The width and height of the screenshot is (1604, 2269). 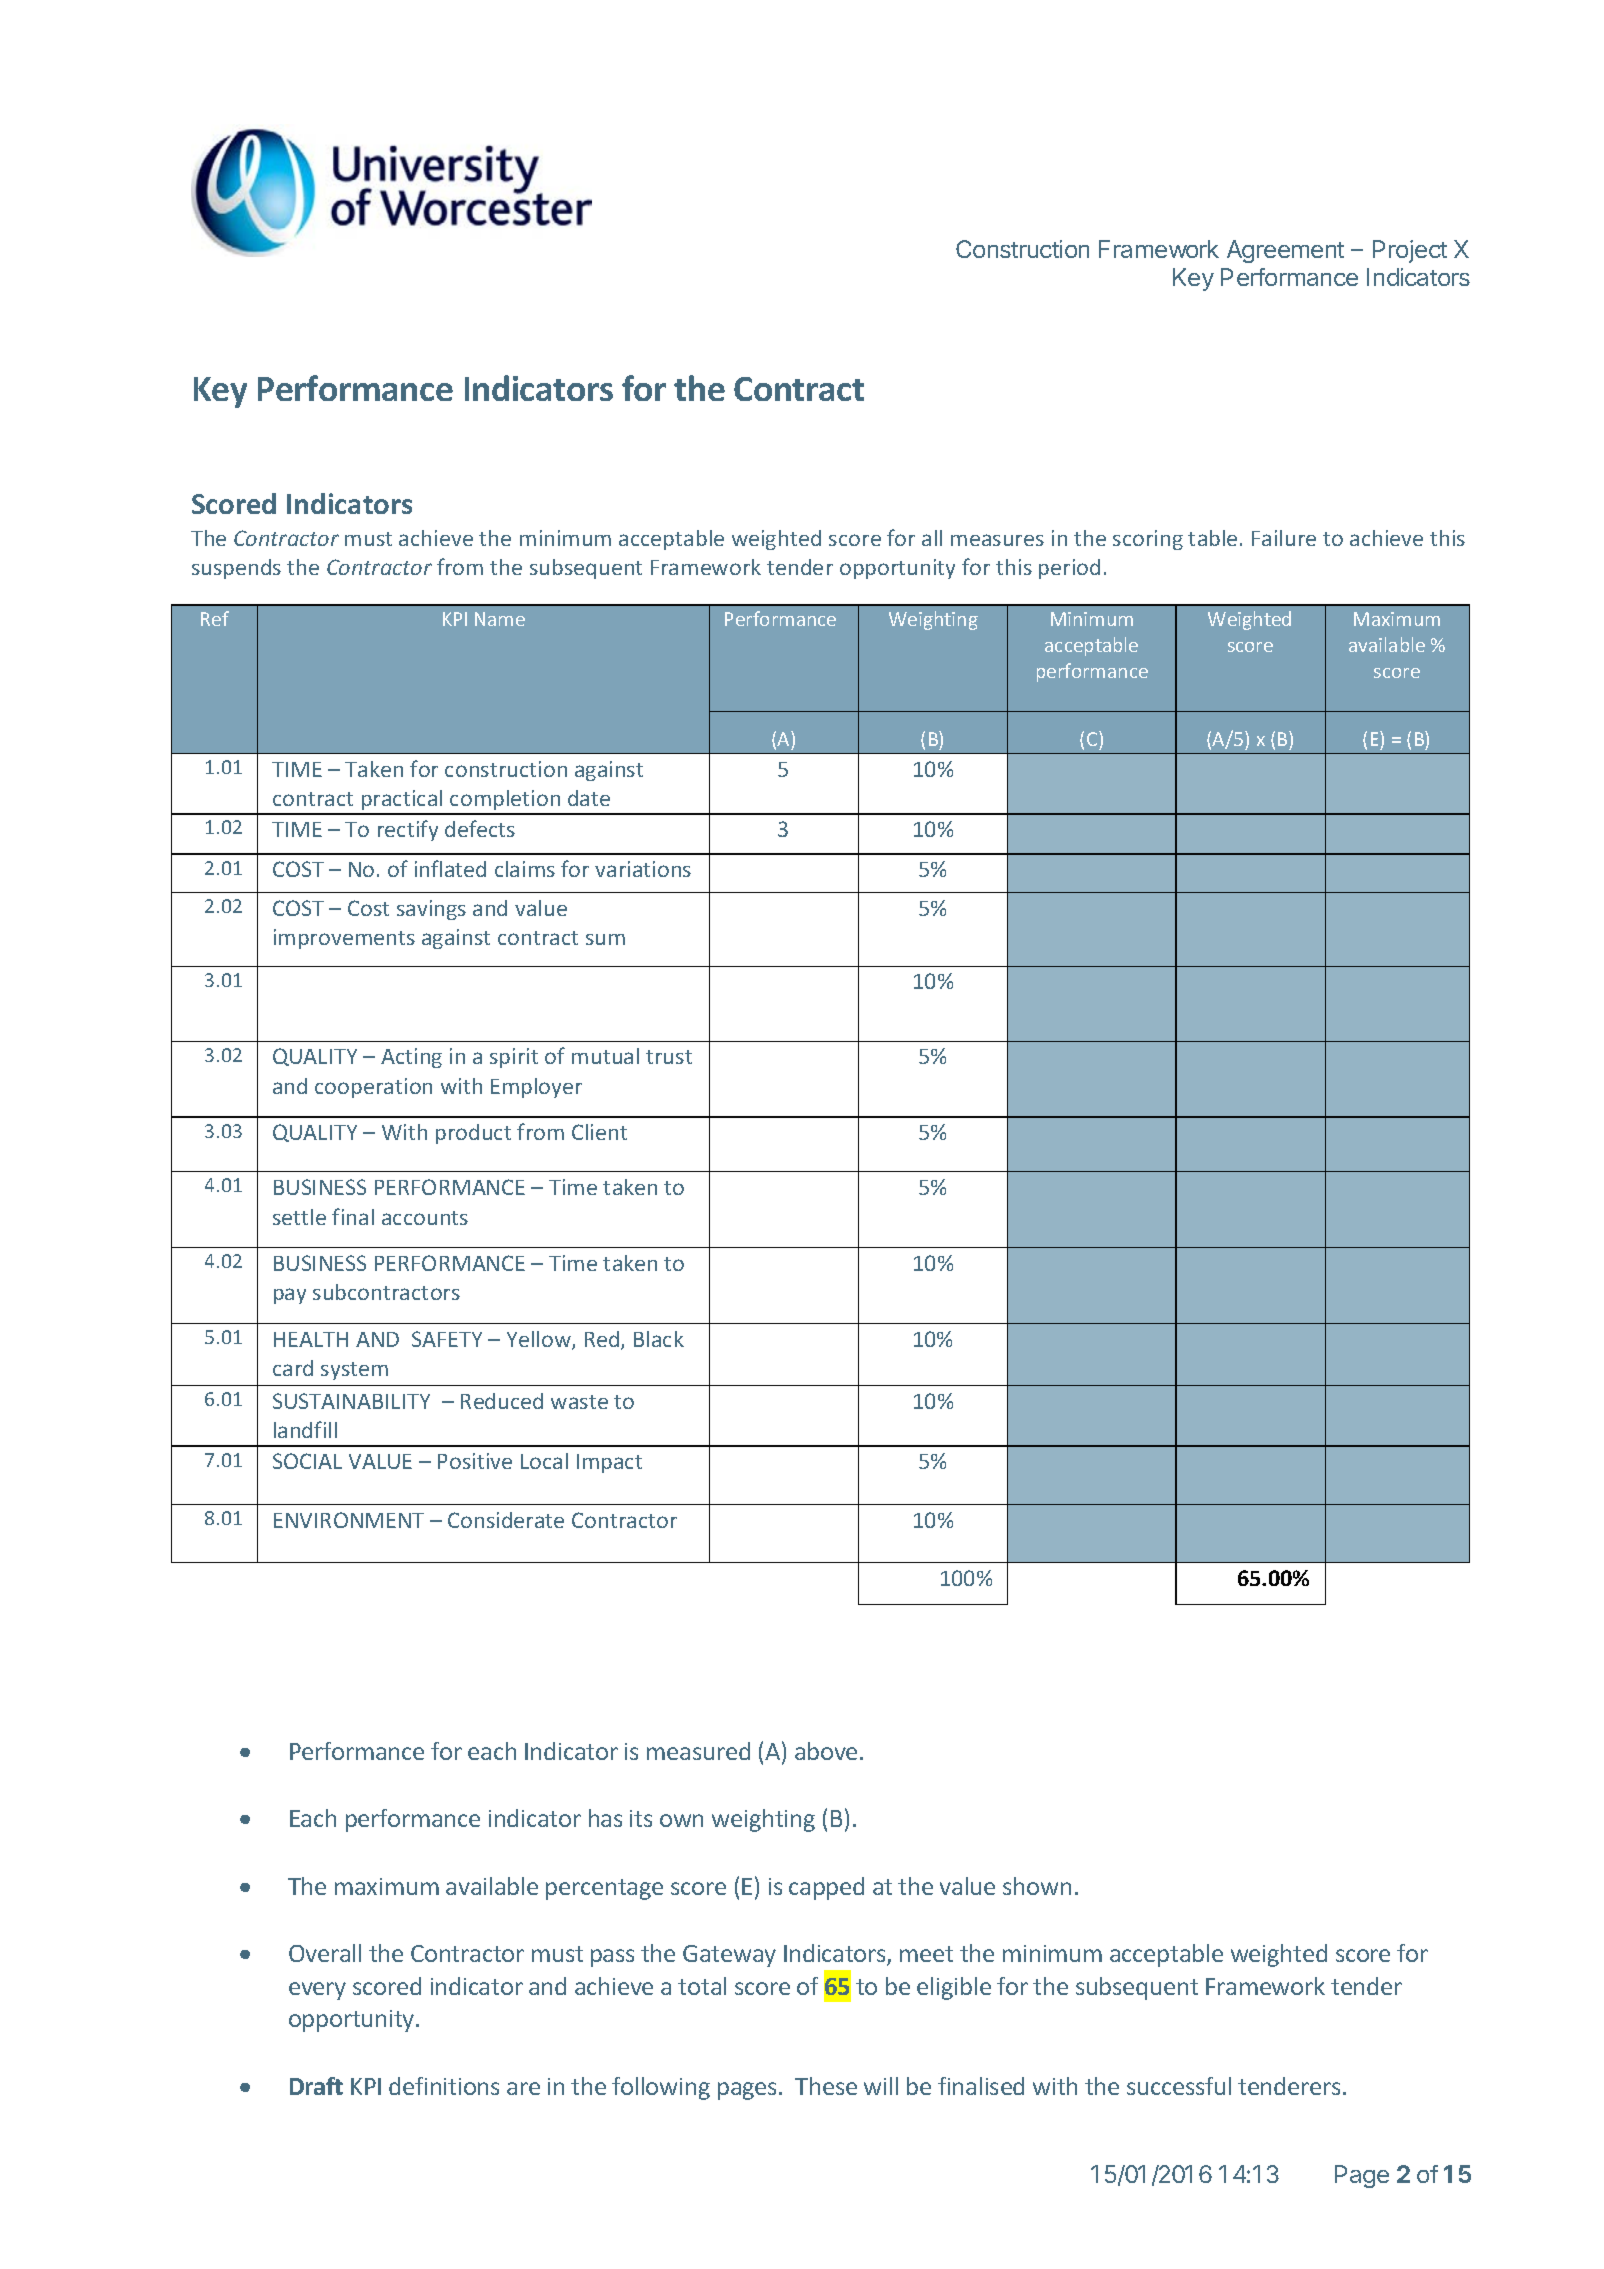 I want to click on Agreement, so click(x=1285, y=251).
